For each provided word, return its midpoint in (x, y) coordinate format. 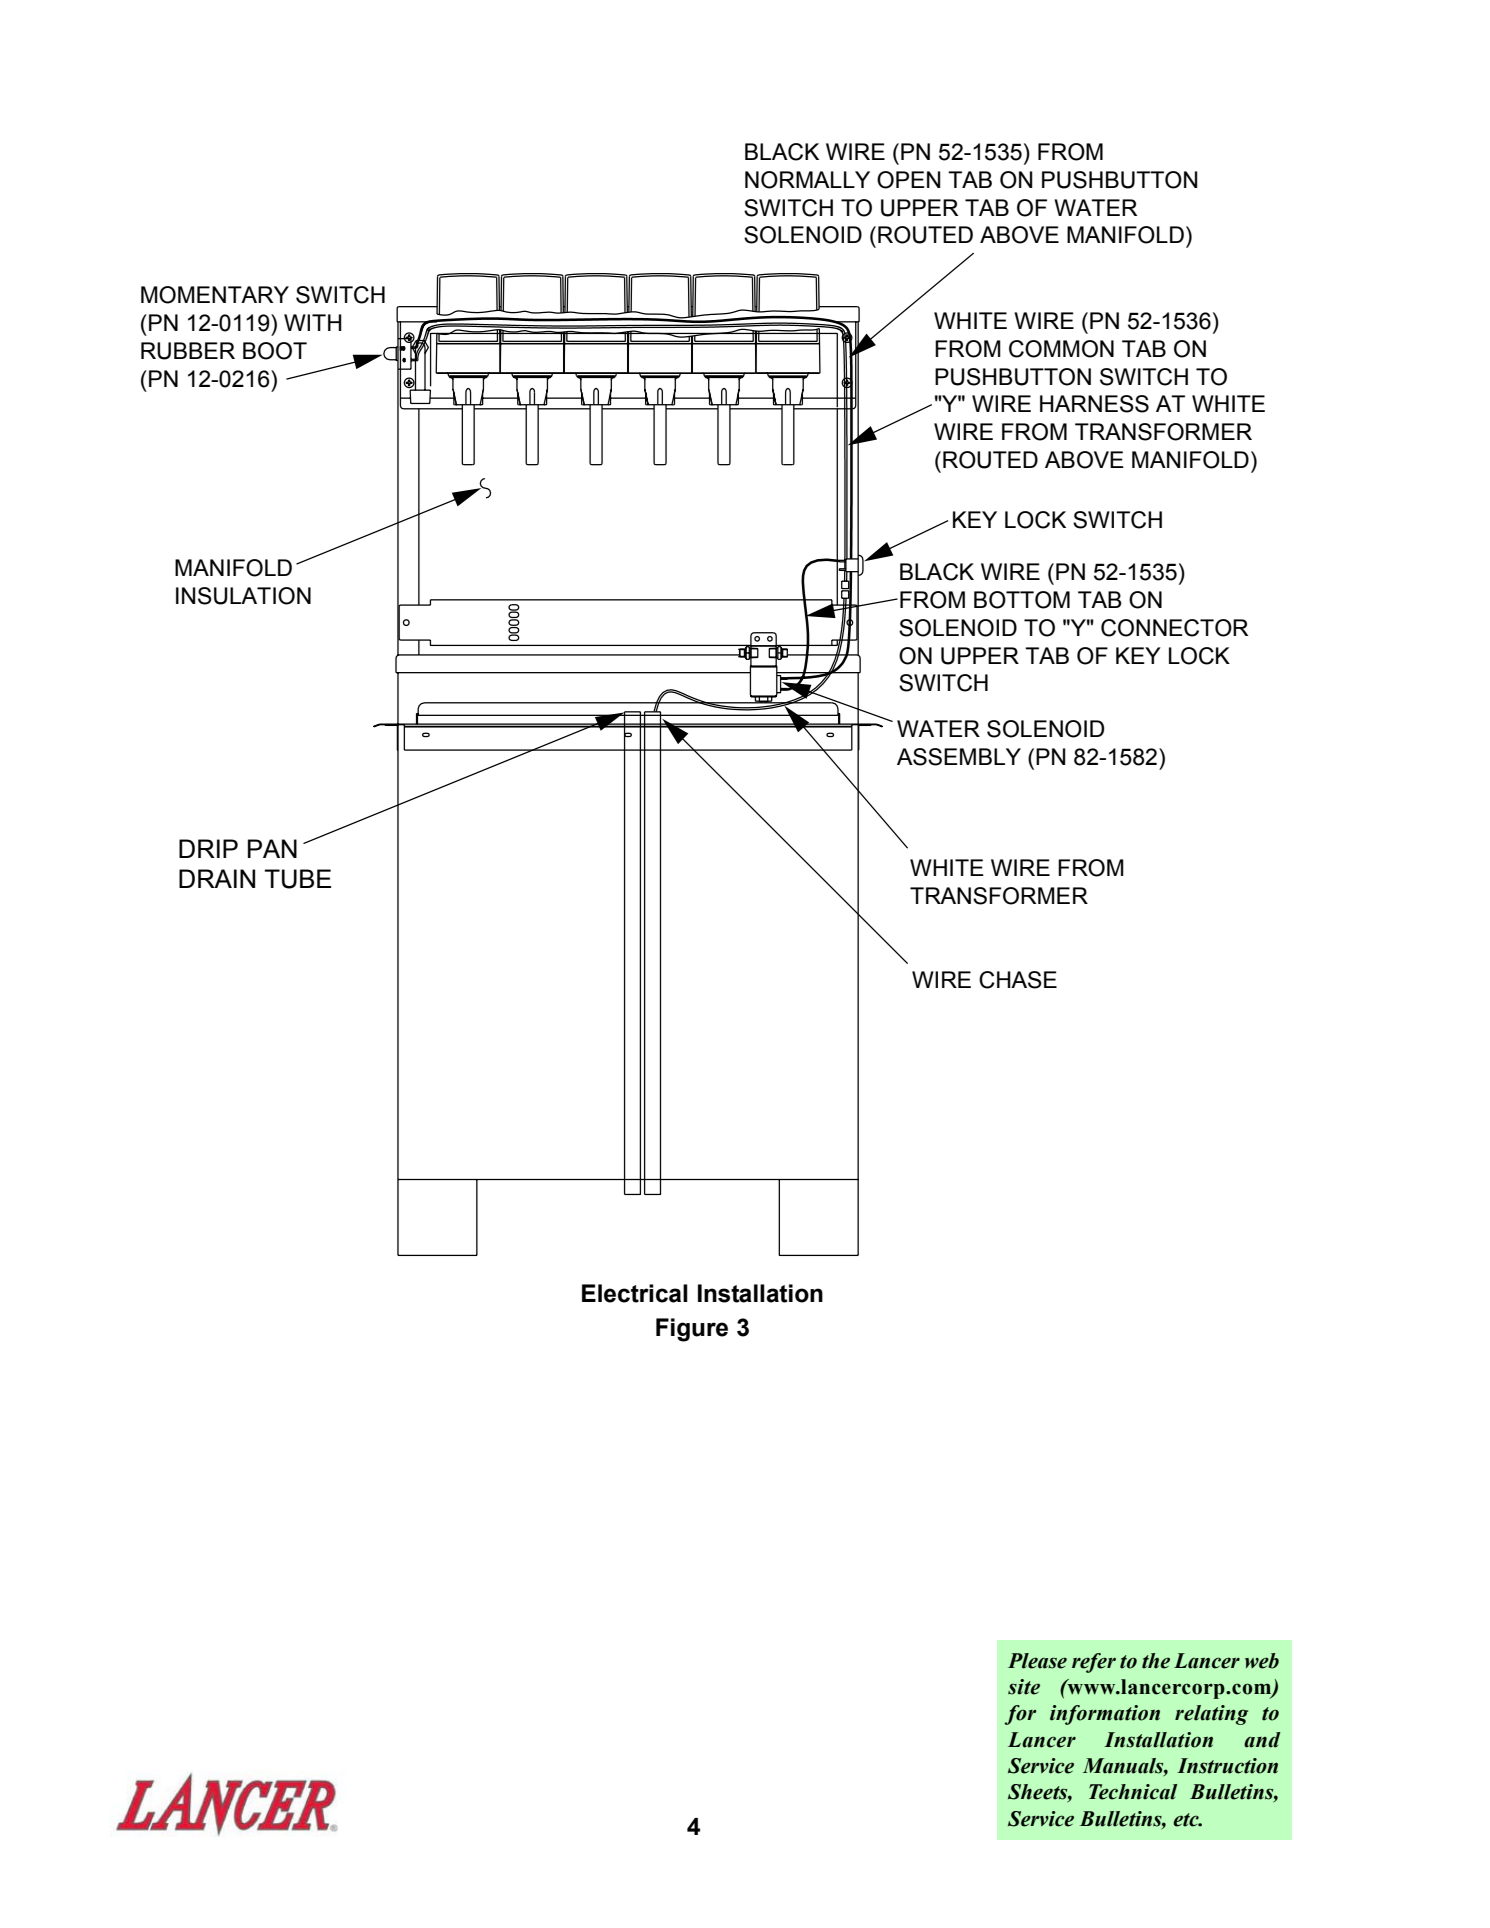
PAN (272, 848)
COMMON (1061, 349)
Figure (692, 1330)
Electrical (635, 1293)
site (1024, 1687)
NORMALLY (807, 180)
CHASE (1018, 980)
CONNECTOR (1174, 628)
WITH (313, 322)
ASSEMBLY (959, 757)
